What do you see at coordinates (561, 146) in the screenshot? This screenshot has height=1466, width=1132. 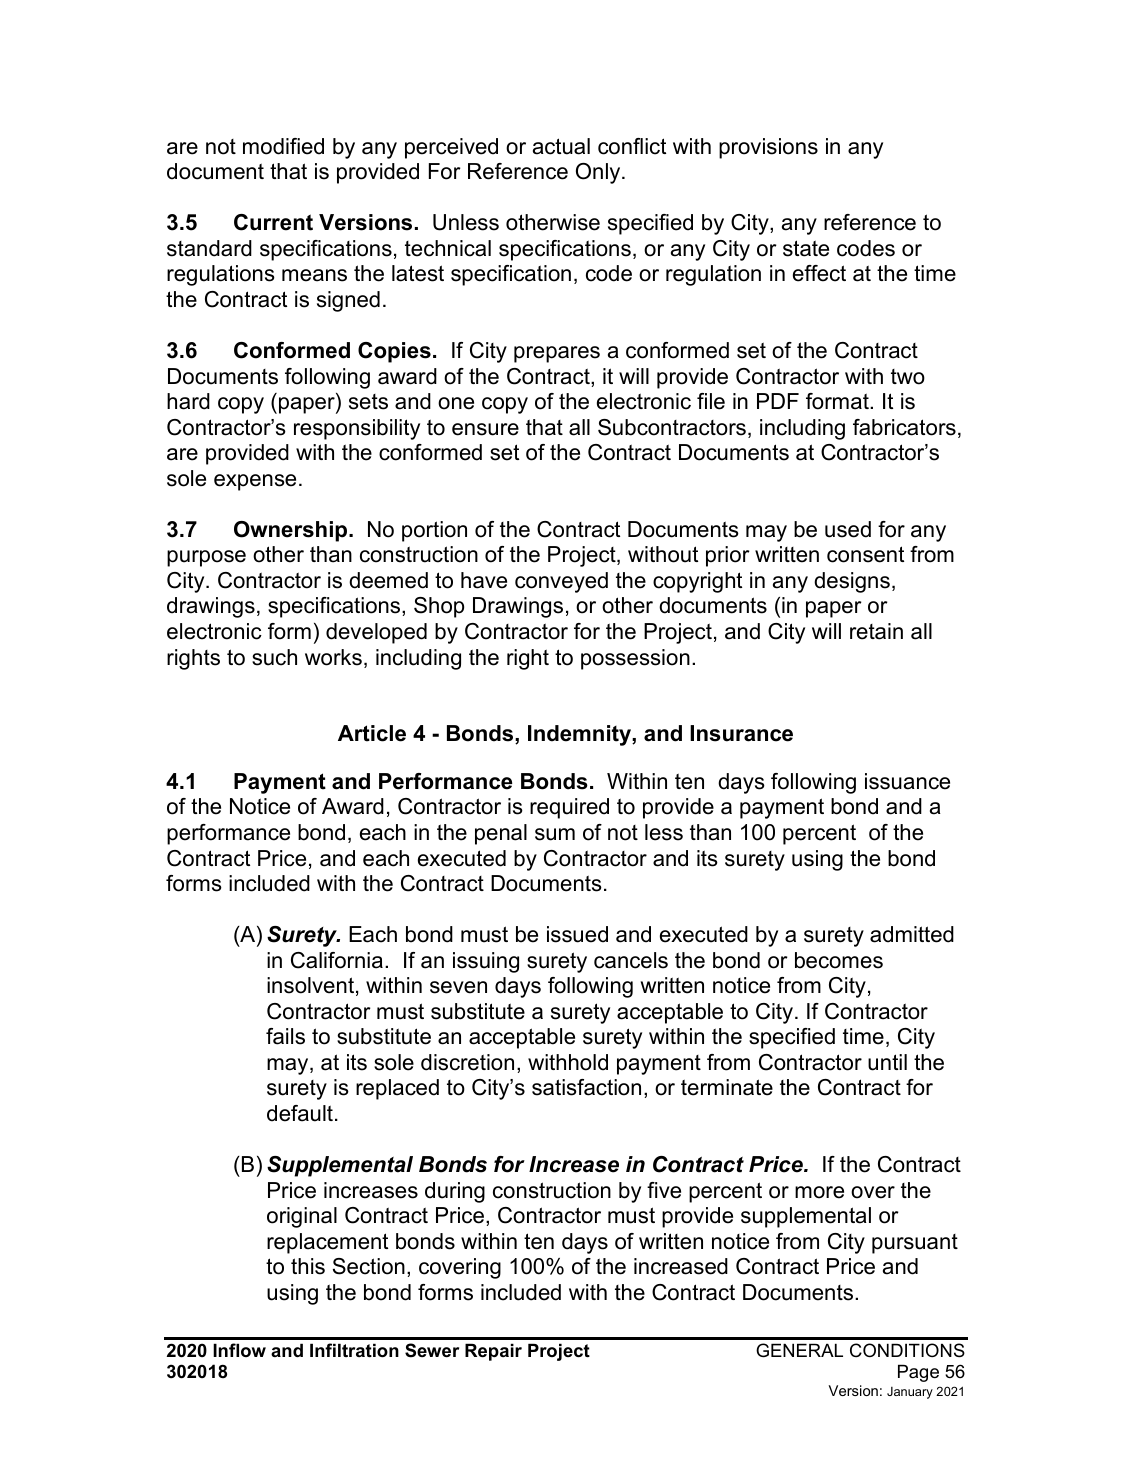 I see `actual` at bounding box center [561, 146].
